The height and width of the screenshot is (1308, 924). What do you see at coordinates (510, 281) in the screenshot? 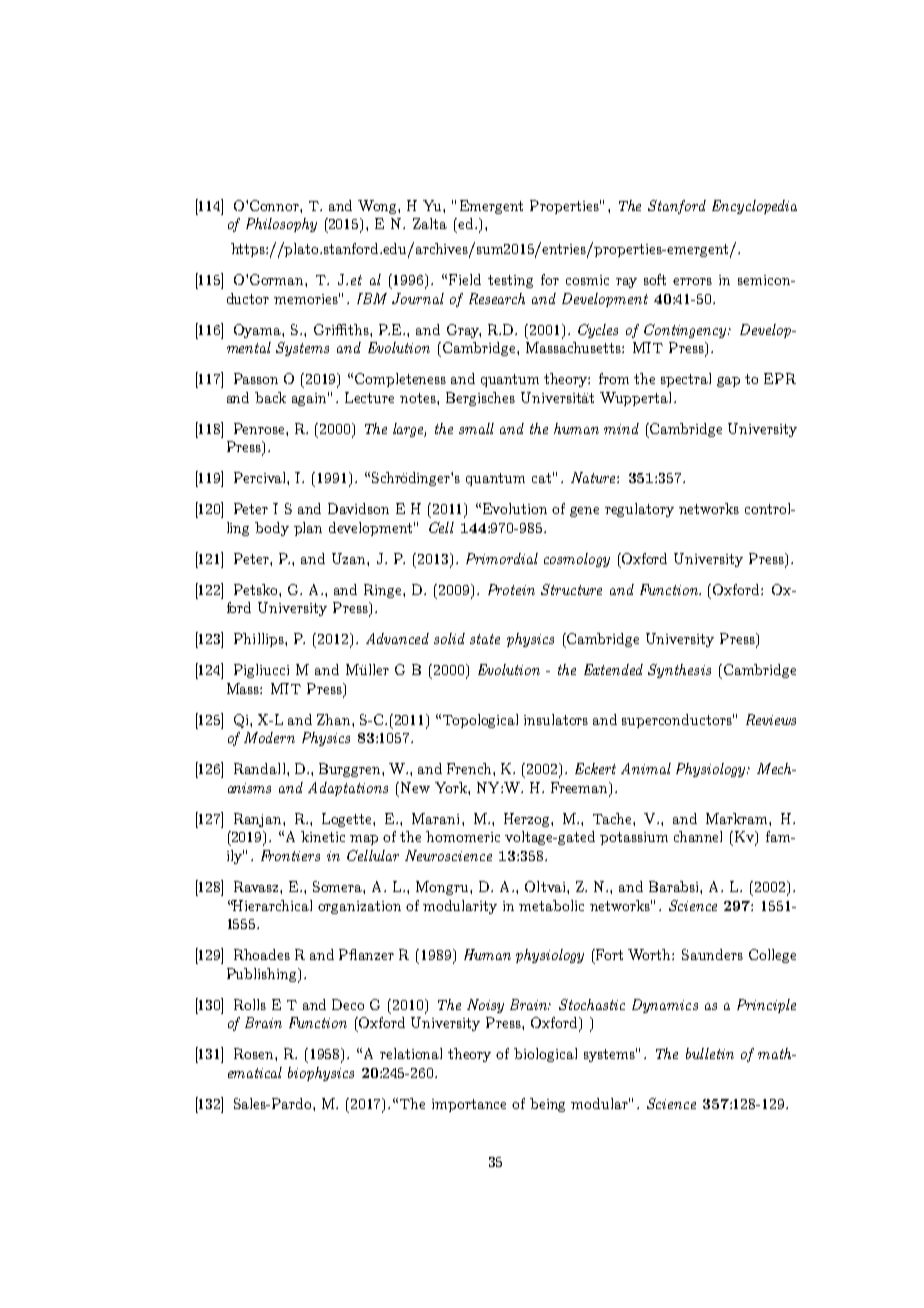
I see `testing` at bounding box center [510, 281].
